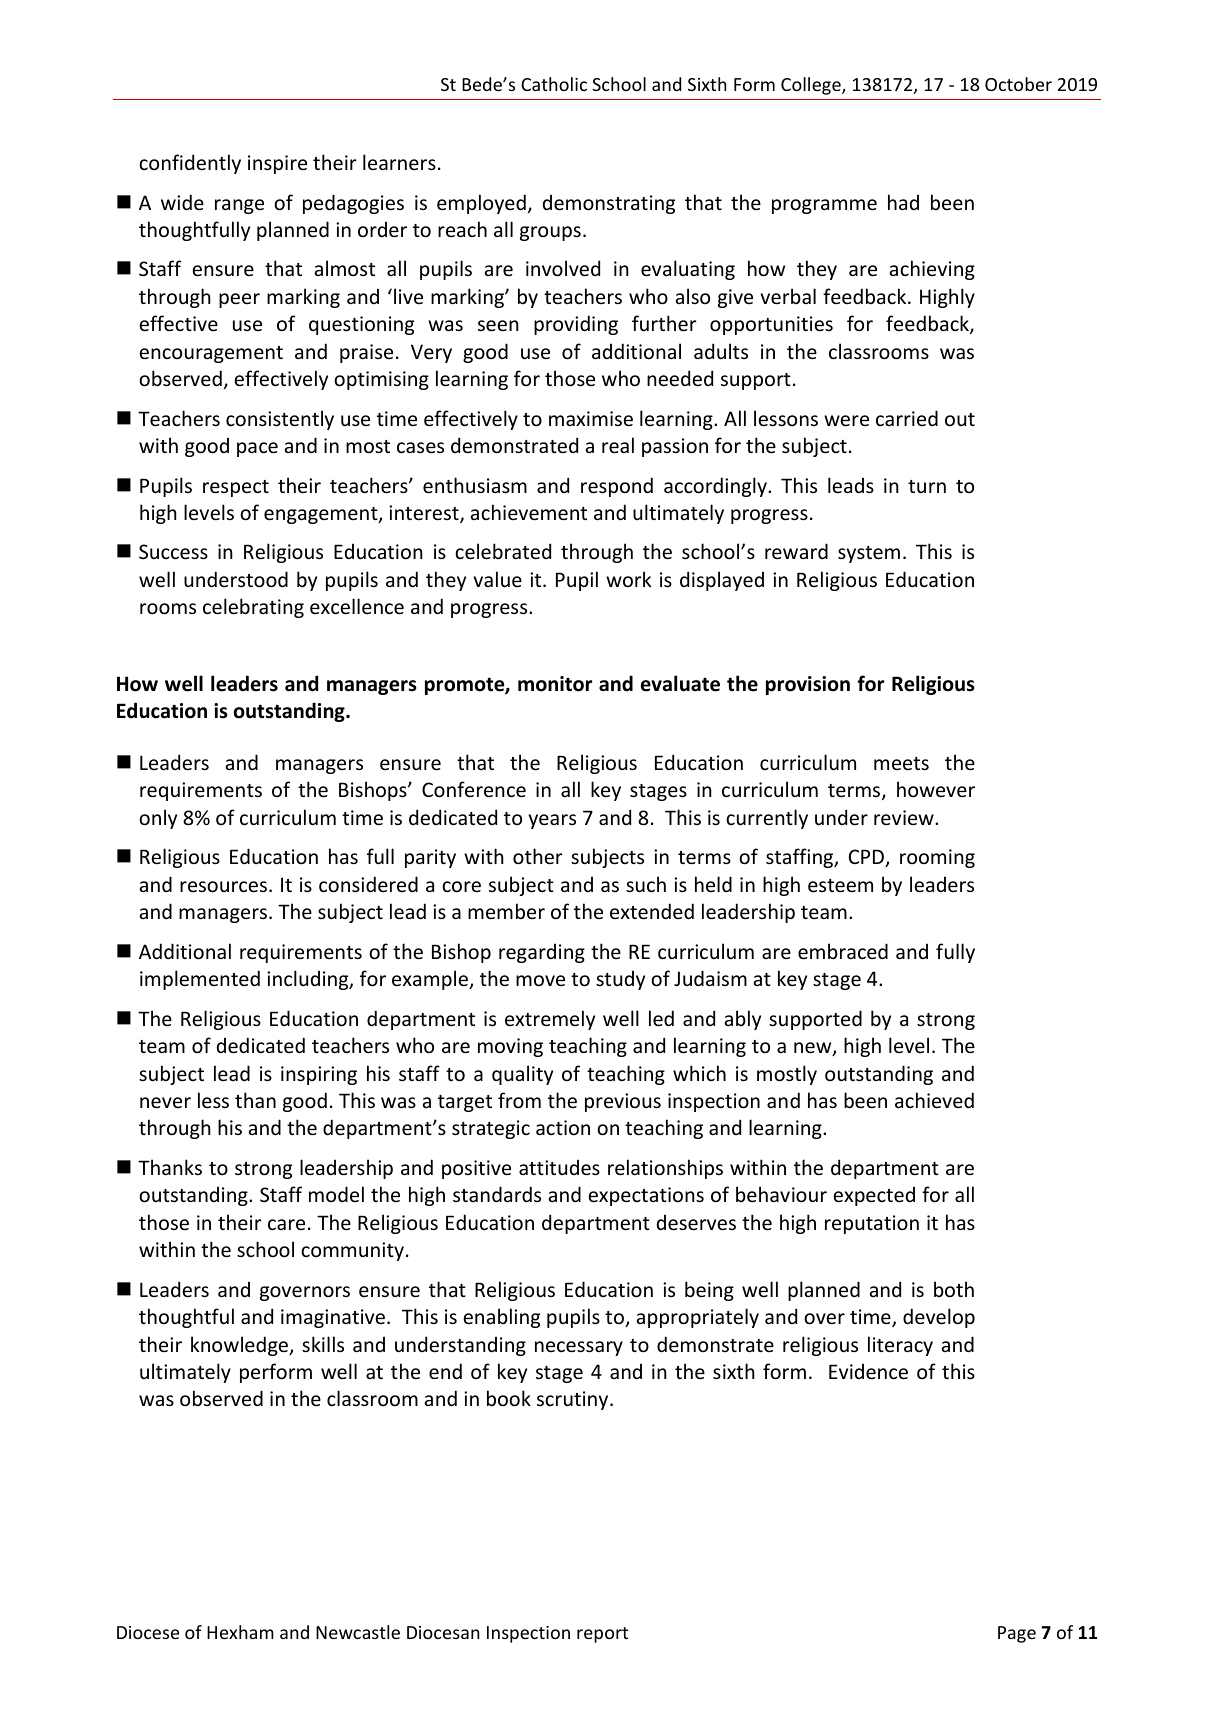 This screenshot has width=1214, height=1717. What do you see at coordinates (554, 84) in the screenshot?
I see `Catholic` at bounding box center [554, 84].
